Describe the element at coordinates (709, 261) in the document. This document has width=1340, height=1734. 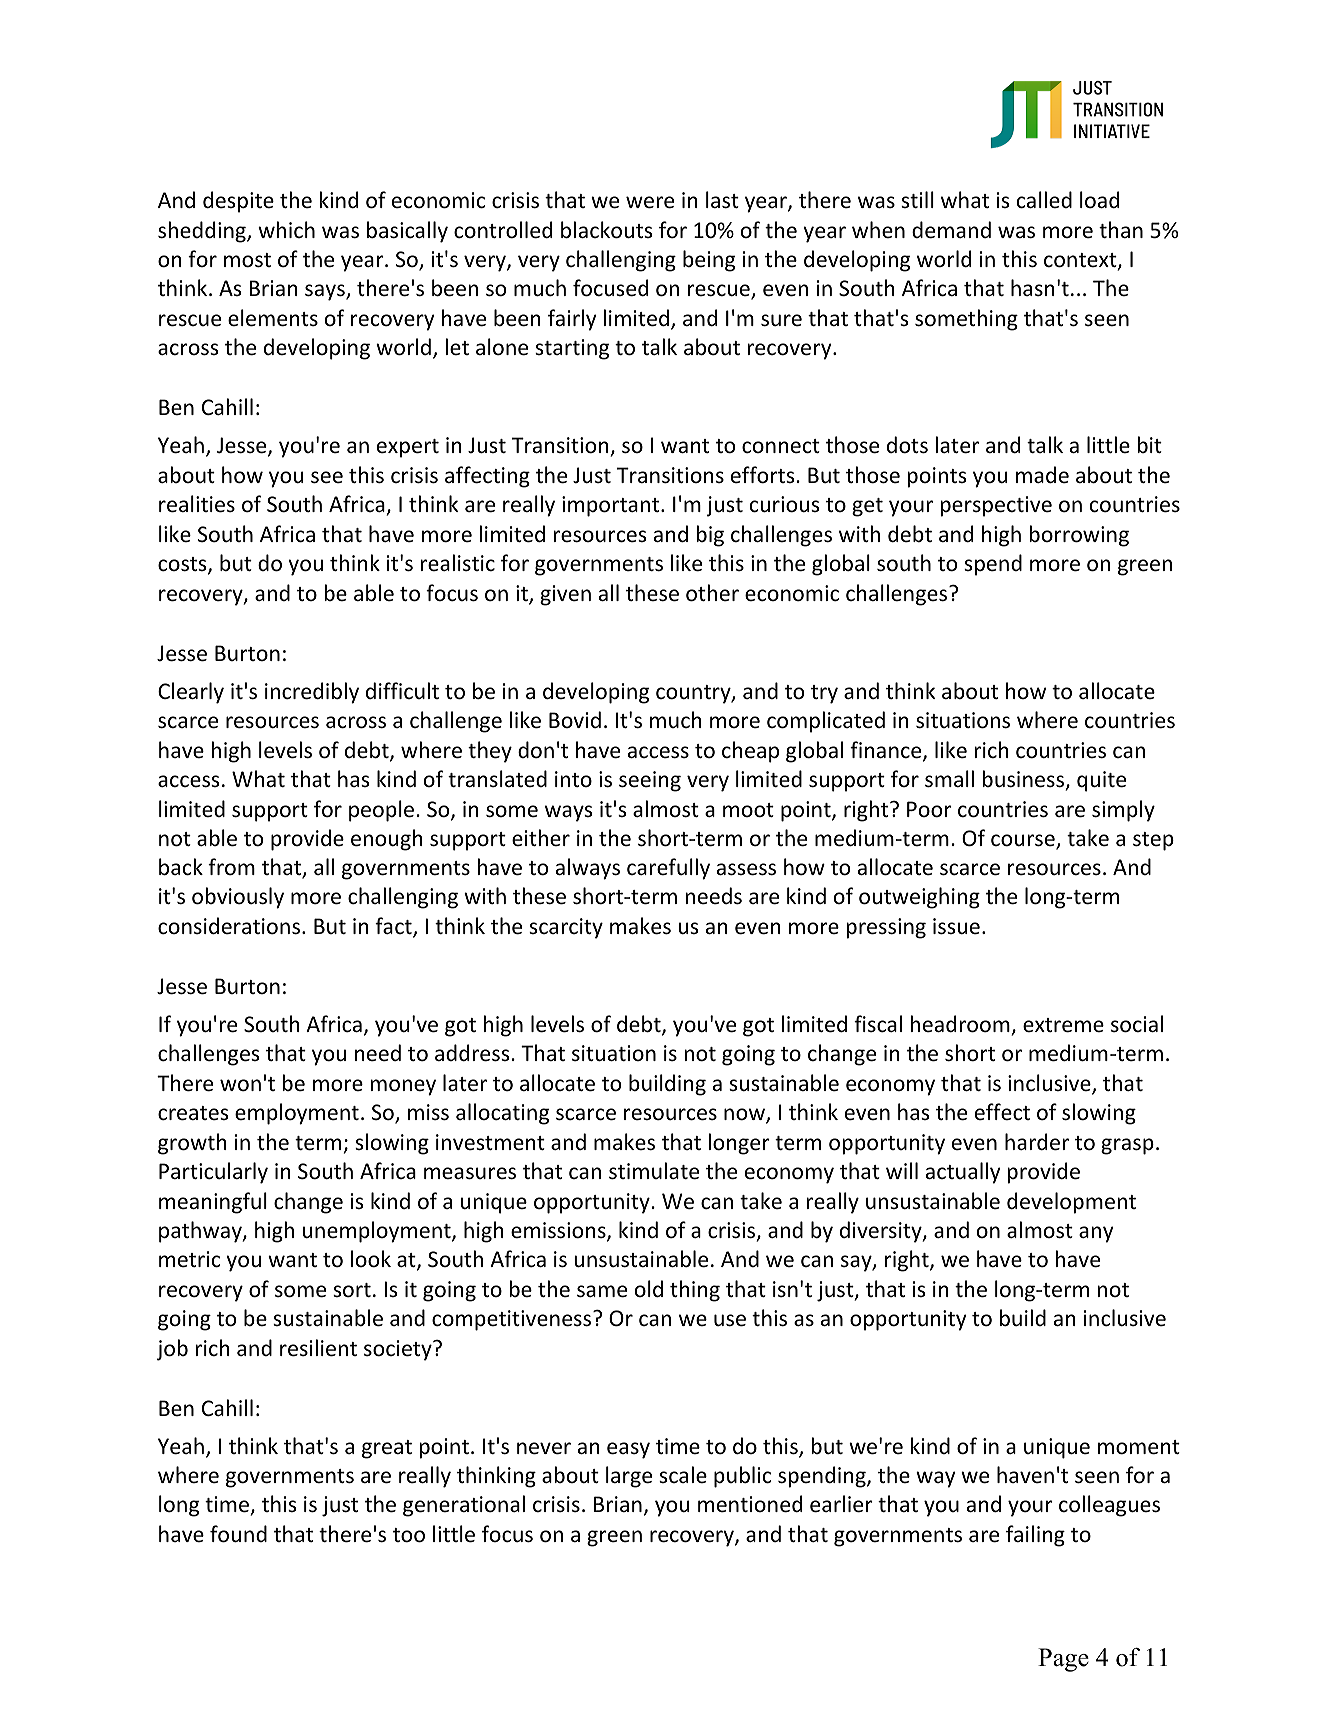
I see `being` at that location.
